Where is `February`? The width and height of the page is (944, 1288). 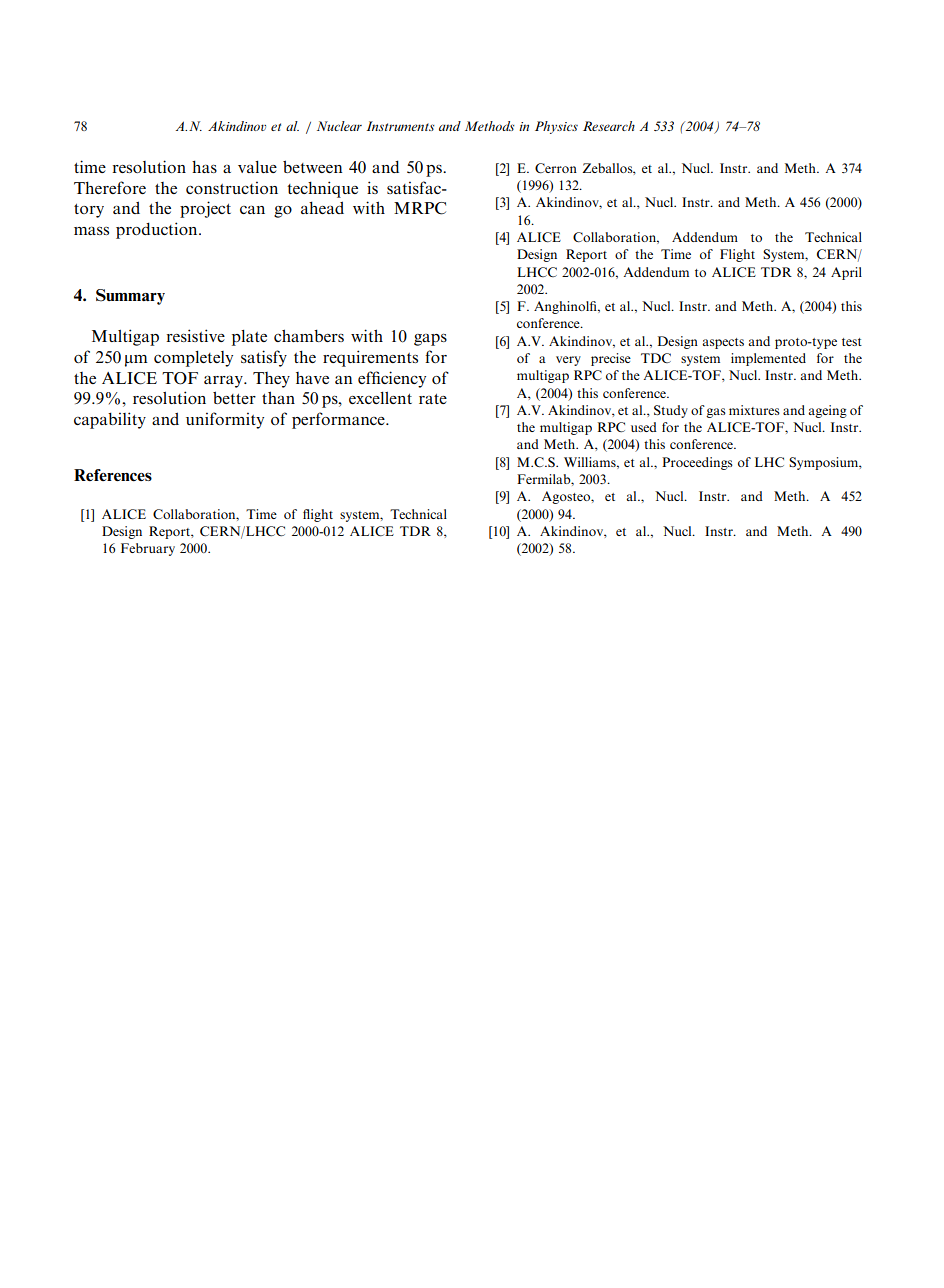
February is located at coordinates (148, 549).
